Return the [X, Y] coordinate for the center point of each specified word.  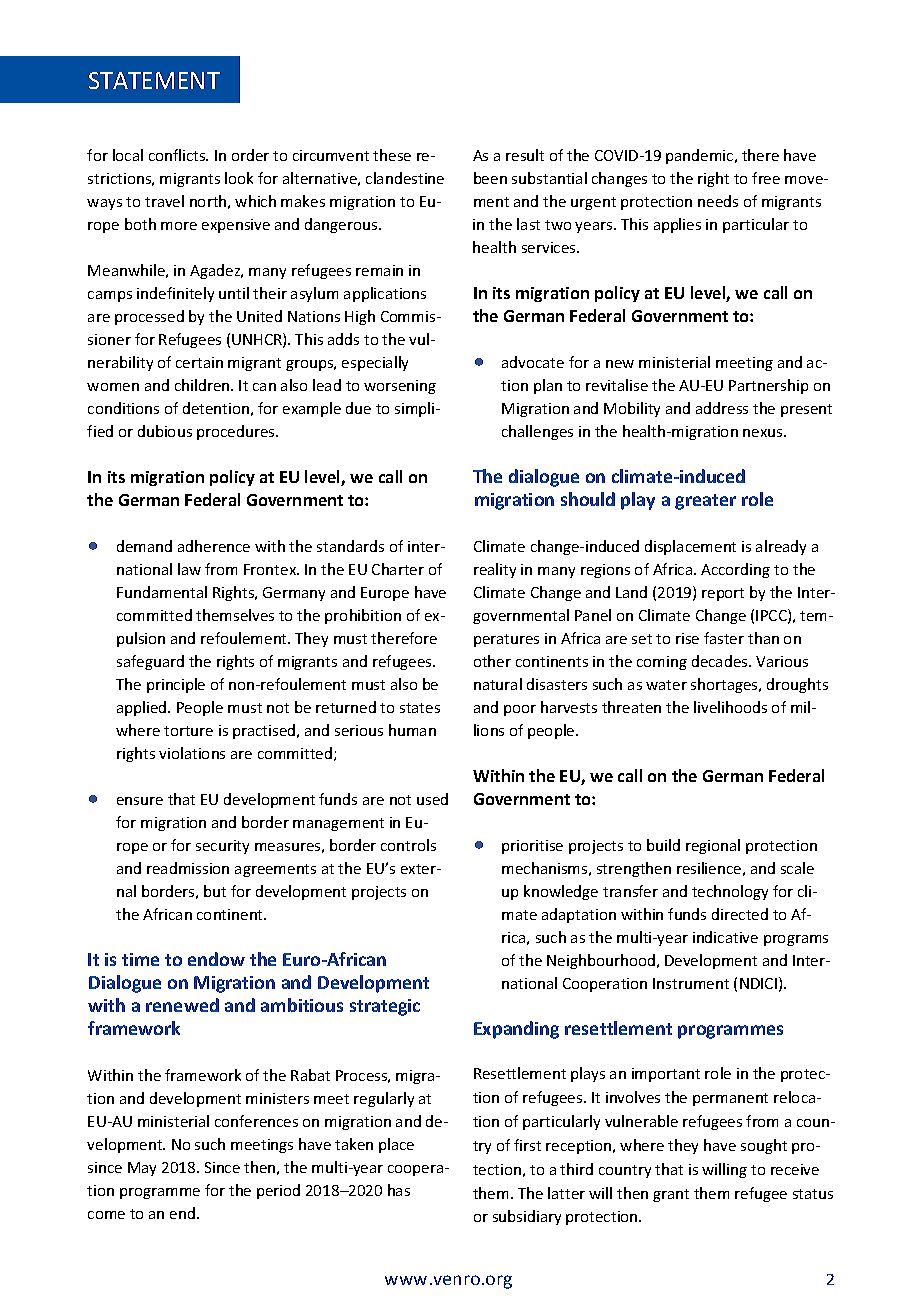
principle [176, 685]
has [399, 1190]
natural [498, 684]
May [142, 1169]
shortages [725, 685]
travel [164, 201]
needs [718, 201]
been [490, 178]
